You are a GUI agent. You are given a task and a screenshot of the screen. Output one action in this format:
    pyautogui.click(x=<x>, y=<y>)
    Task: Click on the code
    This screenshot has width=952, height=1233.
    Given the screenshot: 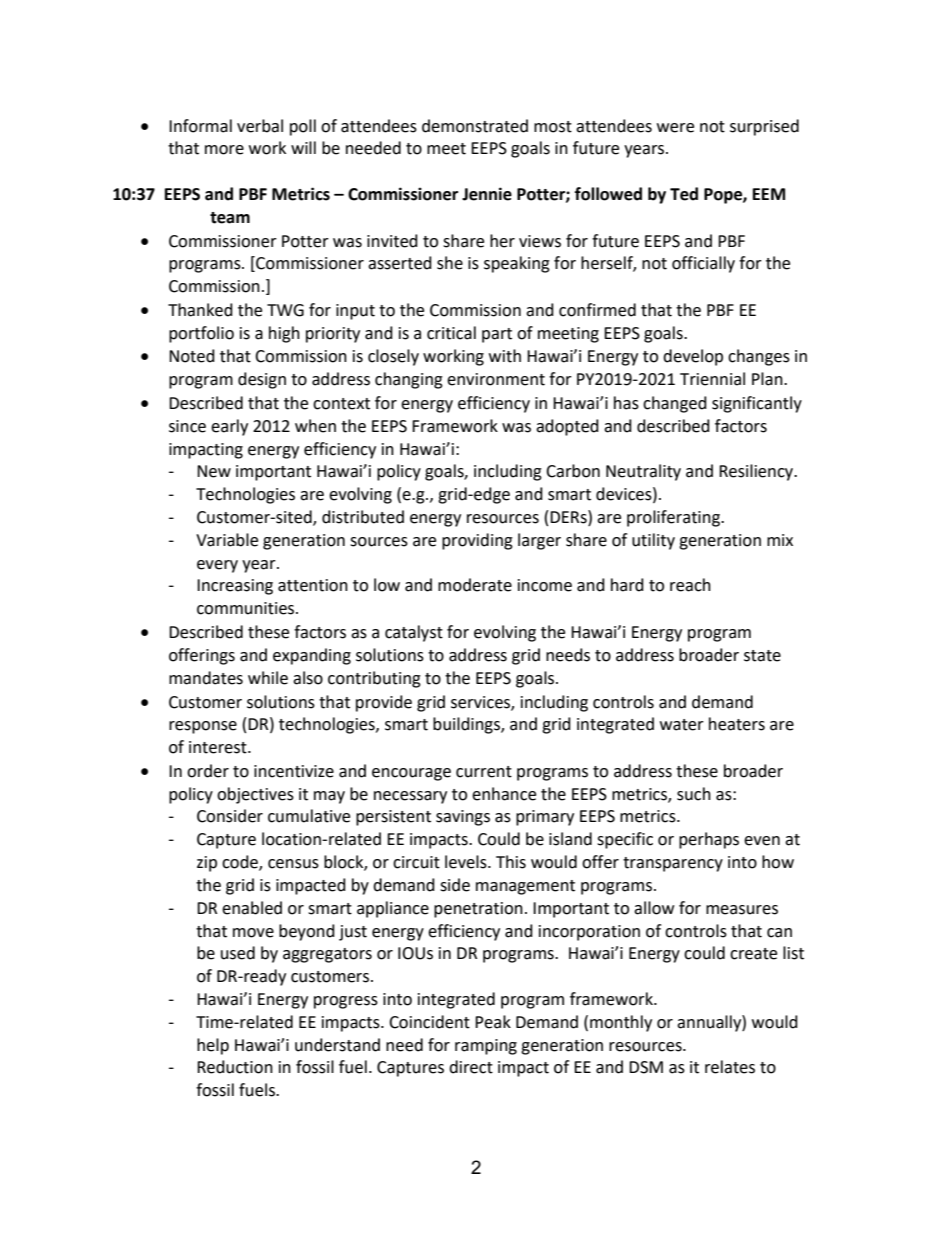 What is the action you would take?
    pyautogui.click(x=241, y=863)
